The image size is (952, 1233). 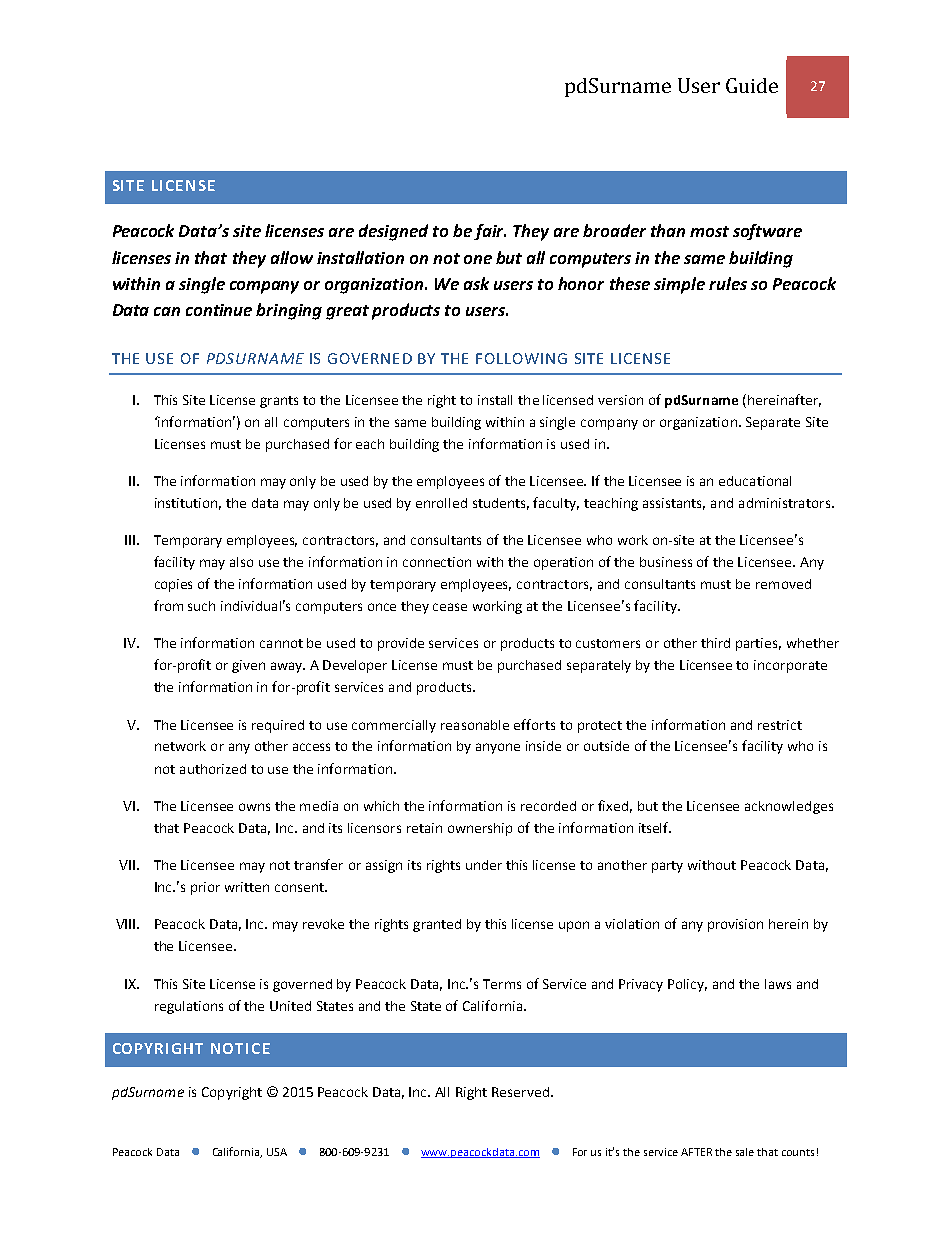 I want to click on USA, so click(x=277, y=1152).
